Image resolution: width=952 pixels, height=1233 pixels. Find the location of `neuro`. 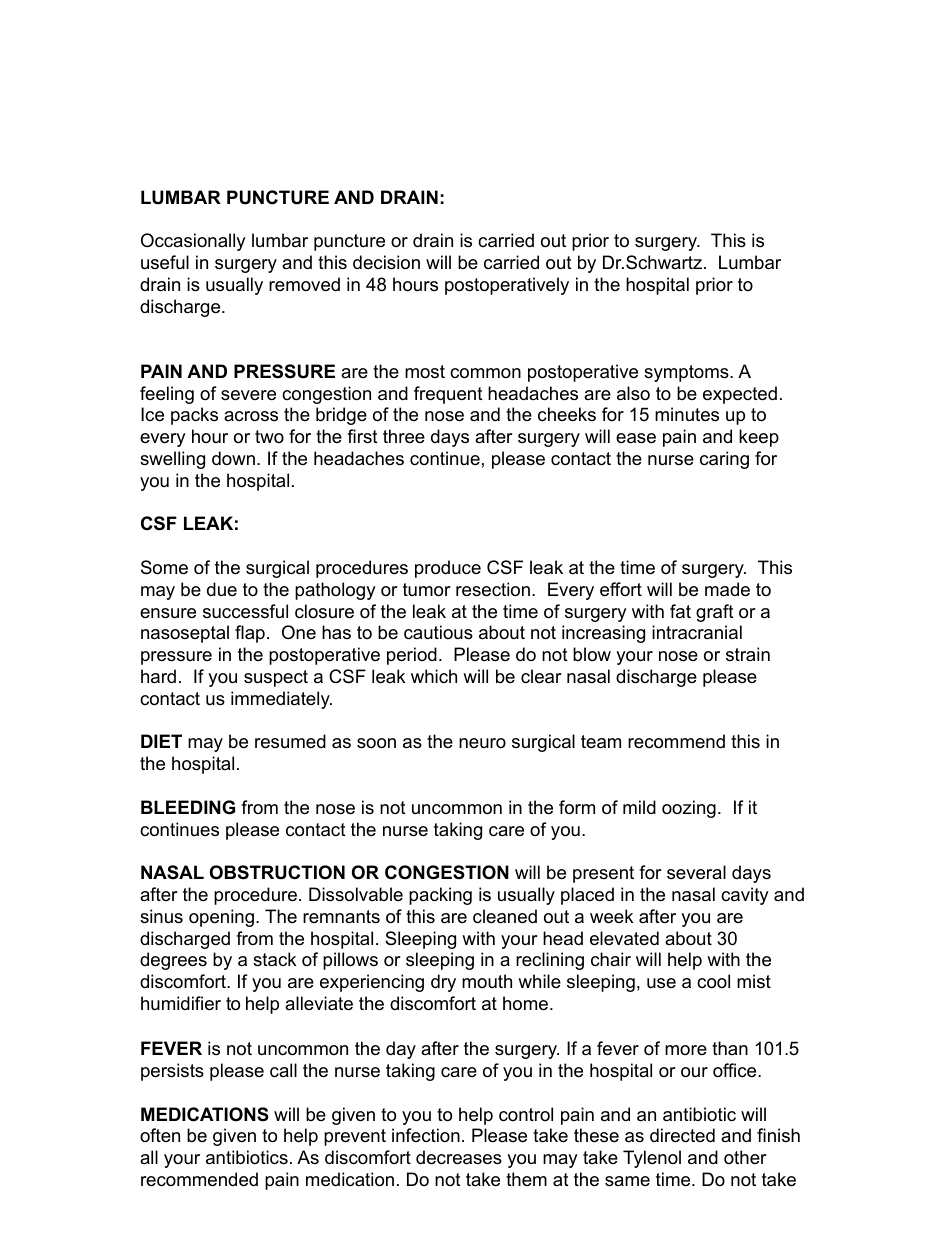

neuro is located at coordinates (482, 743).
